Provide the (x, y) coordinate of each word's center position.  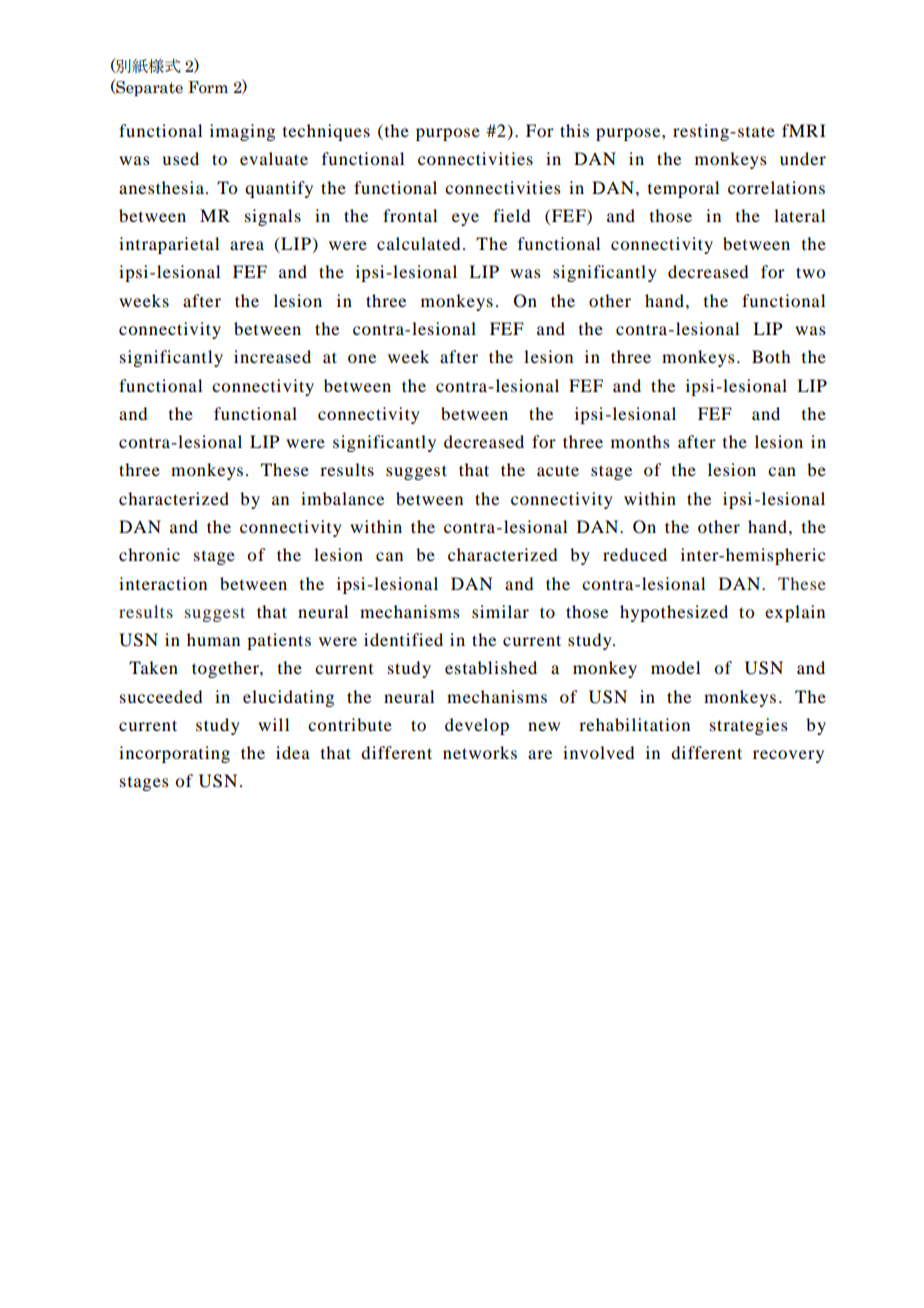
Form (208, 87)
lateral (799, 215)
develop (477, 726)
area (247, 245)
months (640, 441)
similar (500, 611)
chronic (149, 554)
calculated (418, 243)
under (803, 158)
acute (558, 470)
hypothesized (674, 613)
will (273, 724)
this (574, 130)
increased (272, 356)
